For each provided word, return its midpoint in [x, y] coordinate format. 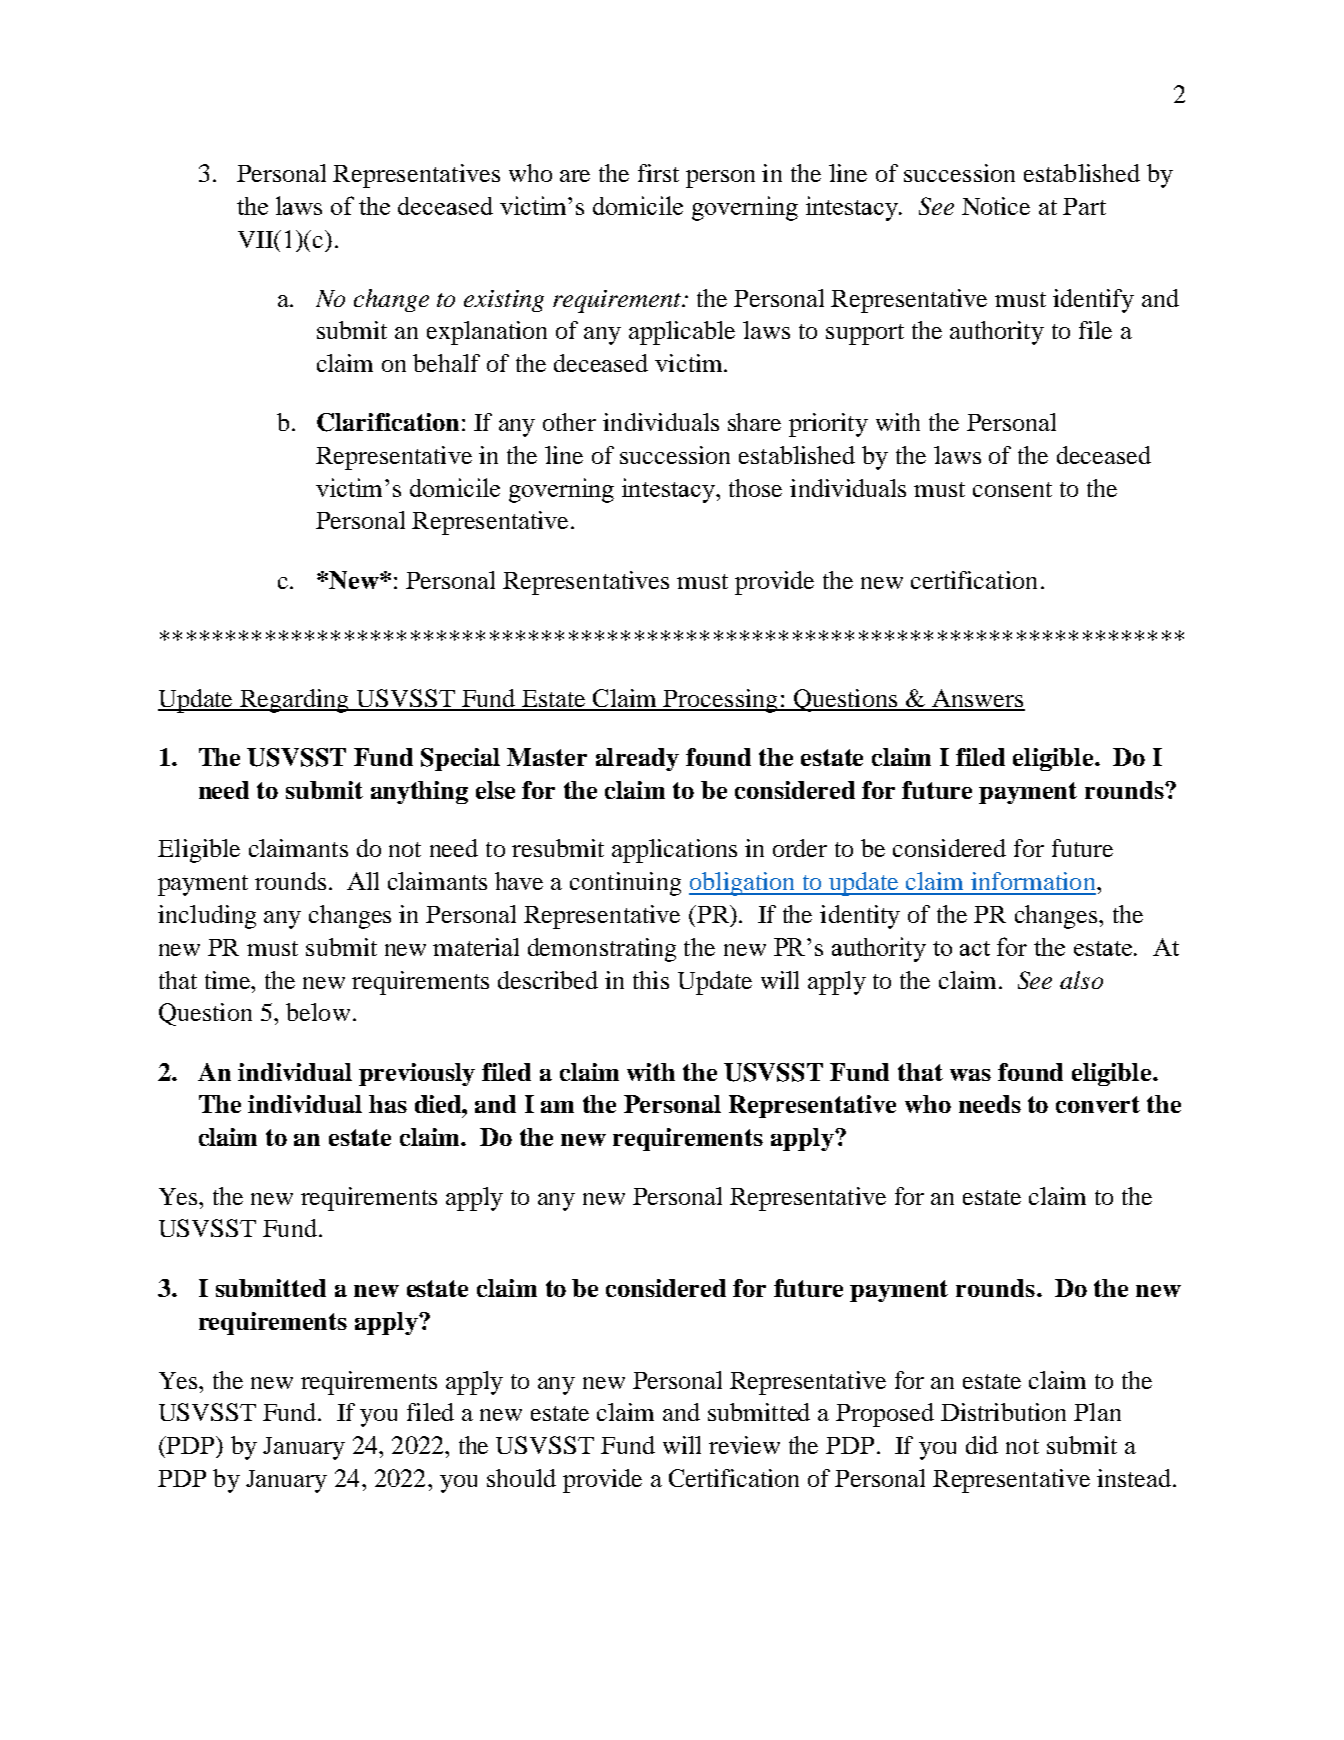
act [975, 948]
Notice [996, 206]
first [658, 173]
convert [1098, 1104]
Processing [721, 701]
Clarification [388, 422]
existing [504, 301]
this [651, 980]
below [318, 1012]
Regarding [295, 701]
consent [1012, 489]
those [755, 488]
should [521, 1478]
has [388, 1104]
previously [417, 1074]
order [800, 848]
